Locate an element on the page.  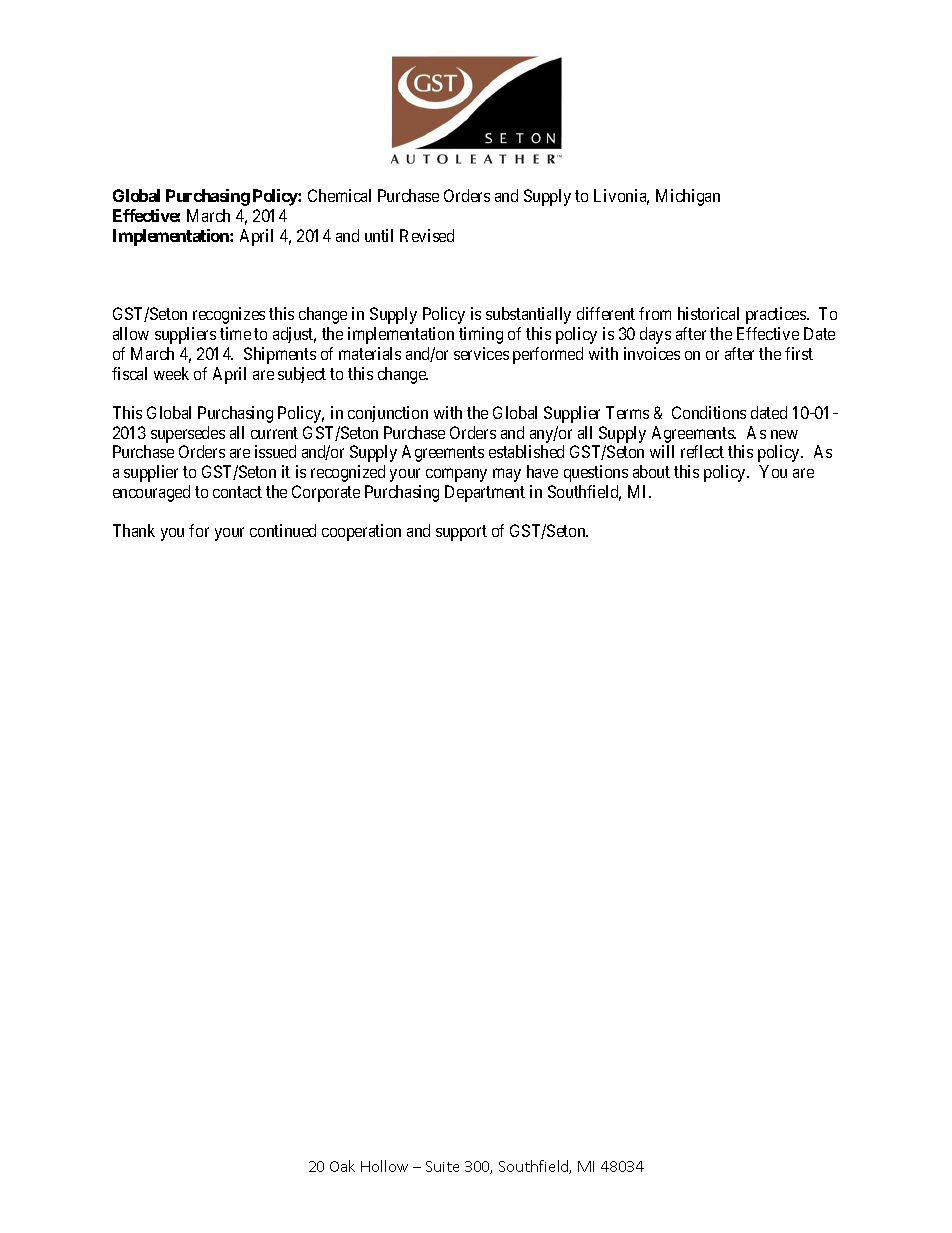
Hollow is located at coordinates (384, 1166).
